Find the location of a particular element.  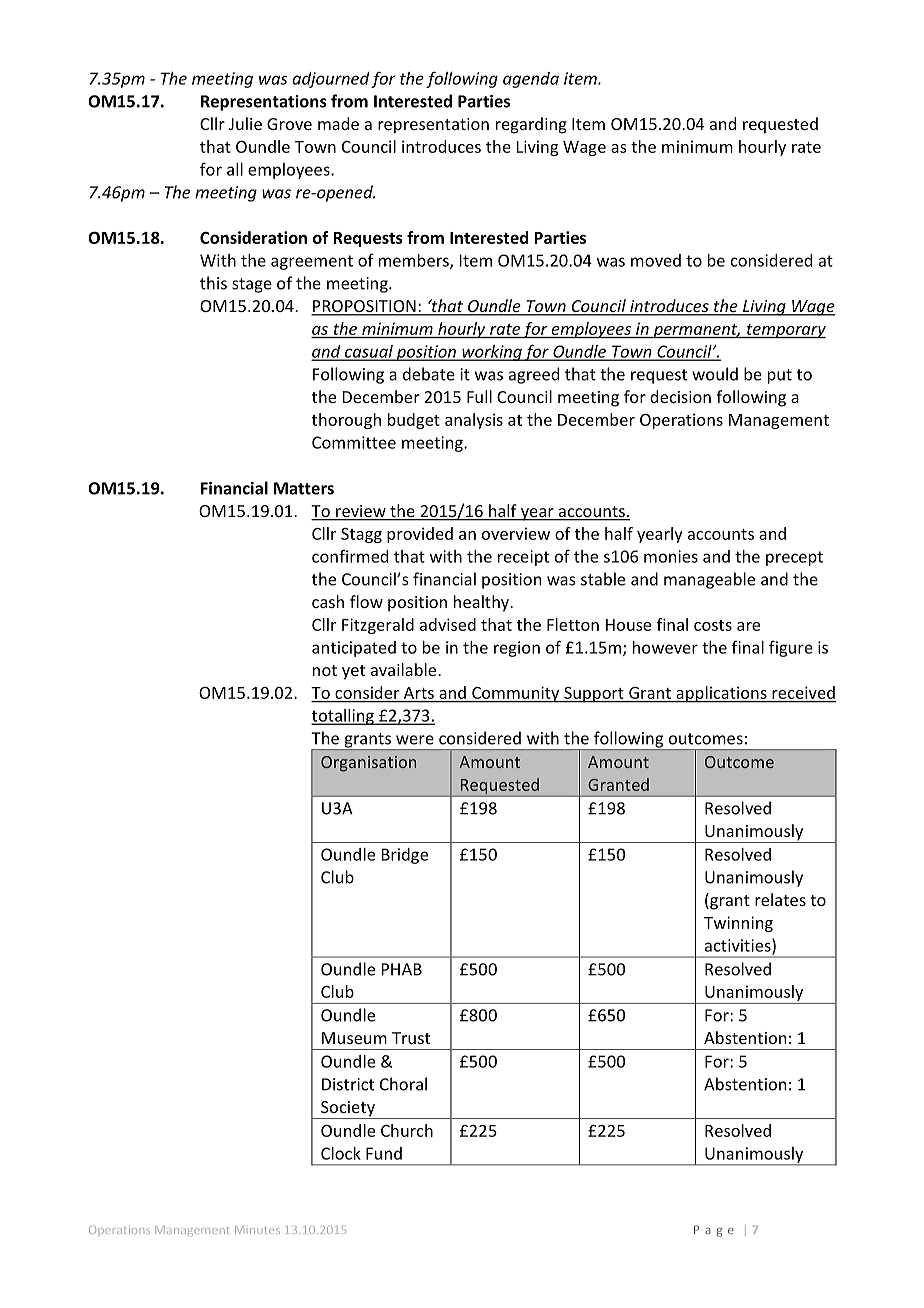

moved is located at coordinates (656, 260).
